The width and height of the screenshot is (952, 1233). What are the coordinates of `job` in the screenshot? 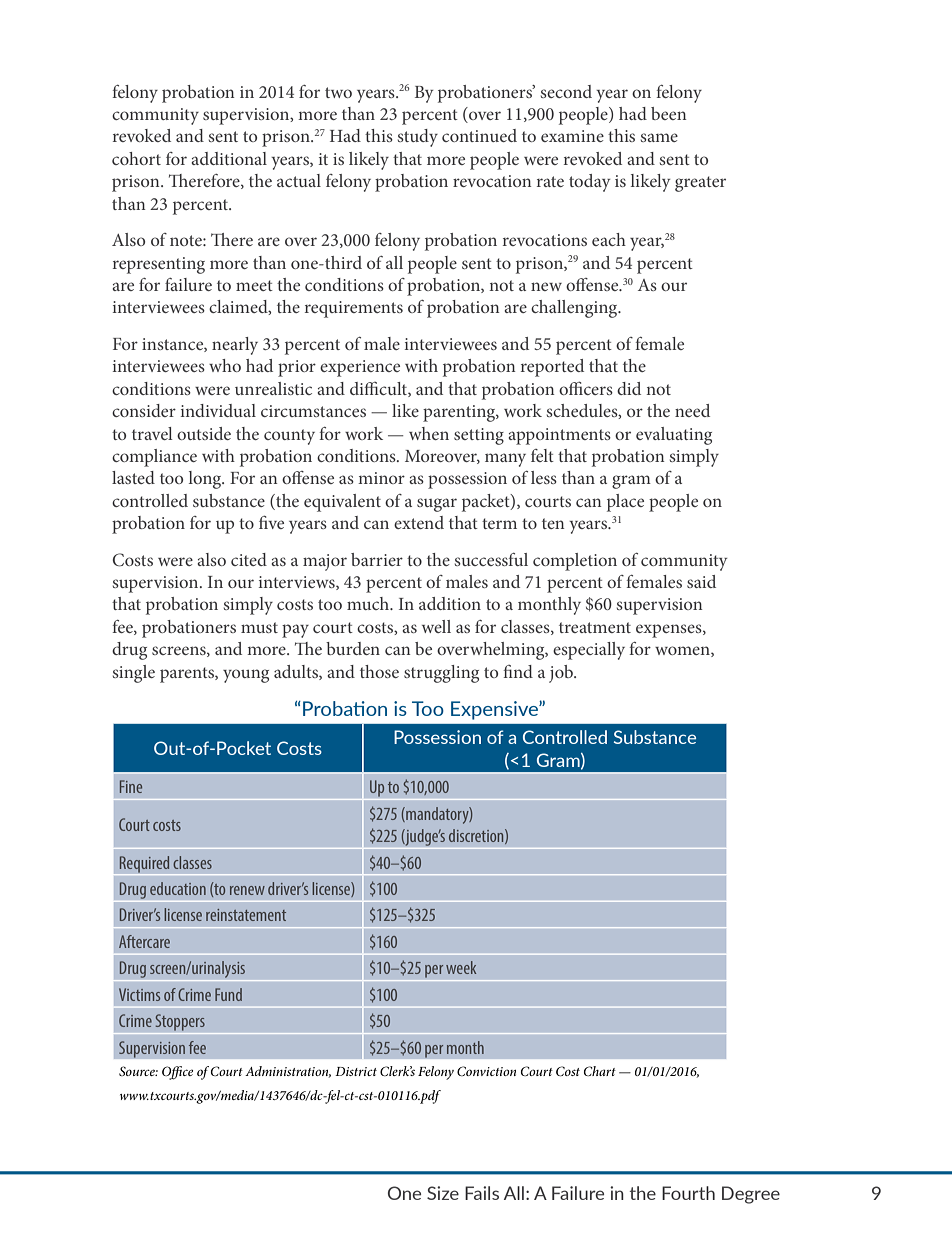 It's located at (562, 674).
